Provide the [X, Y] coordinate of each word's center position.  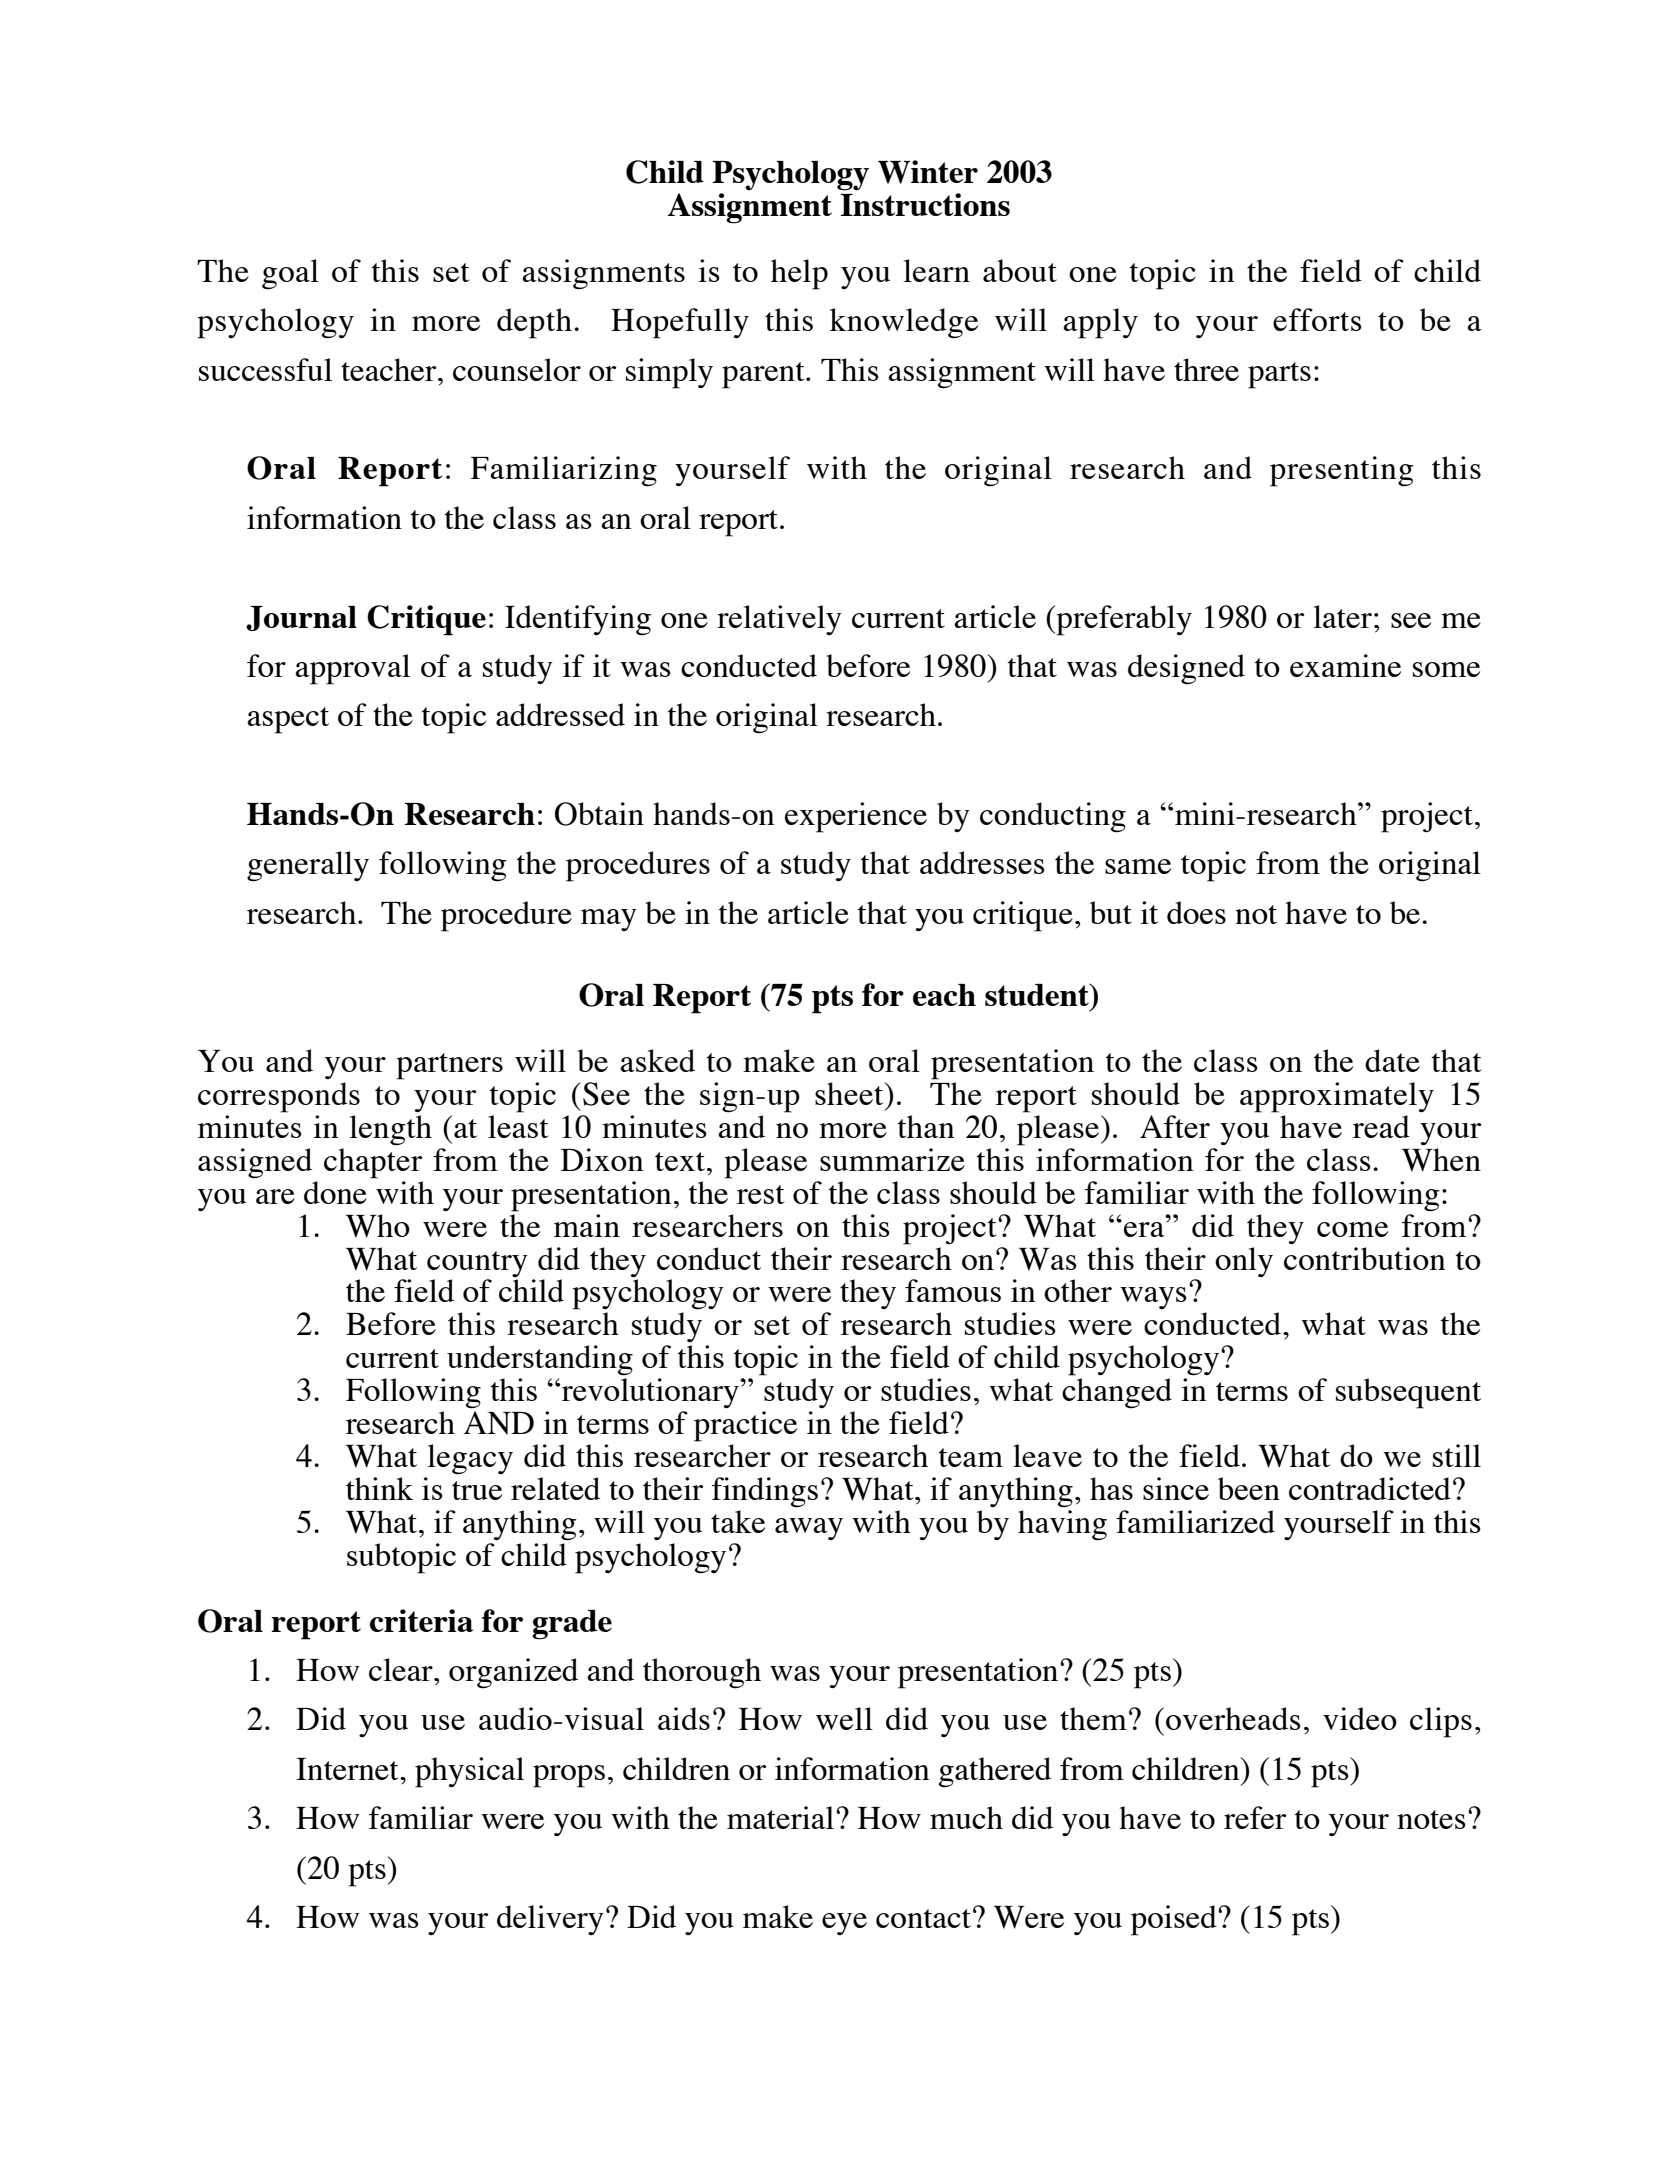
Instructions [925, 204]
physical [469, 1772]
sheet [850, 1093]
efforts [1317, 319]
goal [290, 274]
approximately [1337, 1097]
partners [449, 1066]
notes [1431, 1819]
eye [844, 1924]
